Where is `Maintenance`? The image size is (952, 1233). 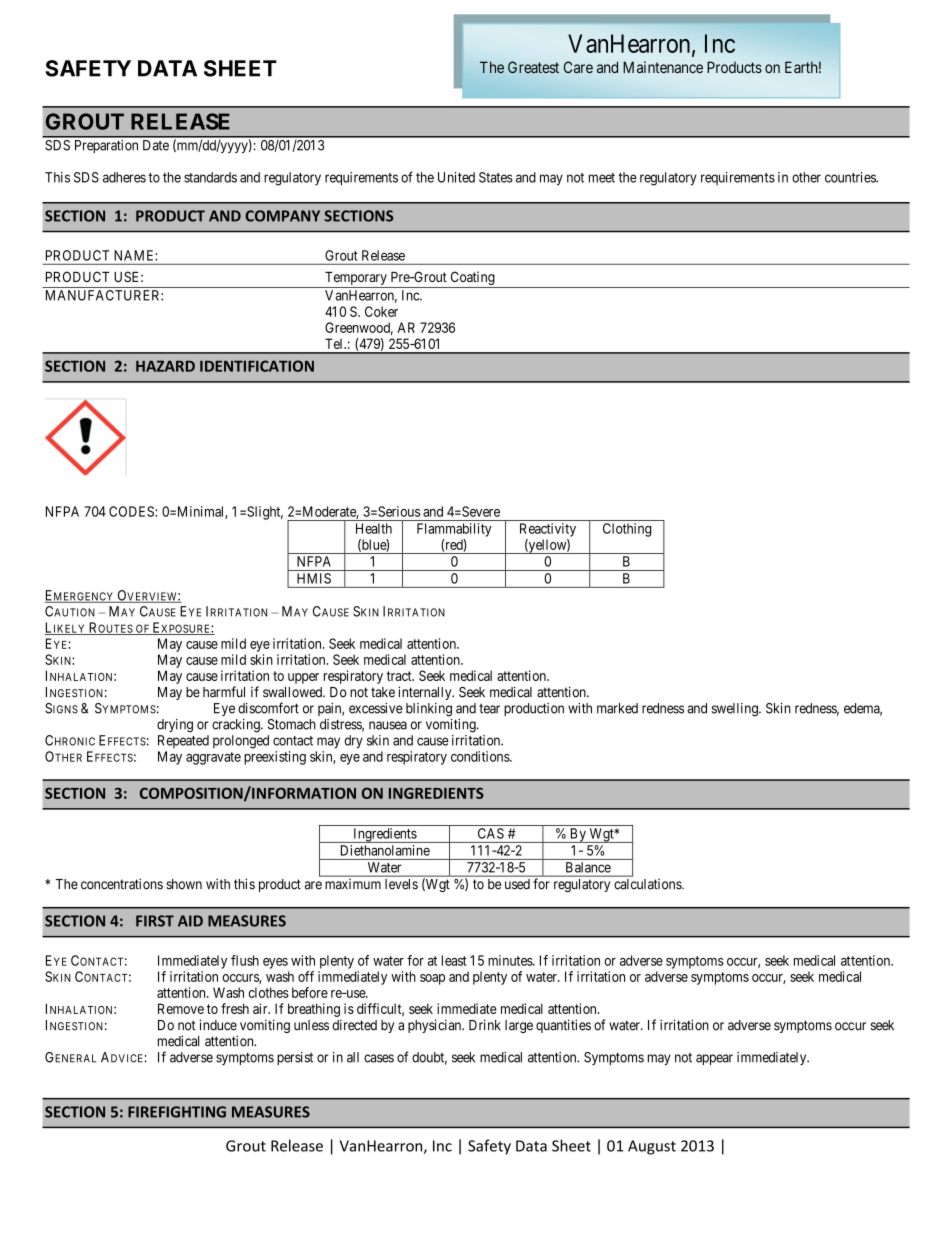
Maintenance is located at coordinates (663, 67).
